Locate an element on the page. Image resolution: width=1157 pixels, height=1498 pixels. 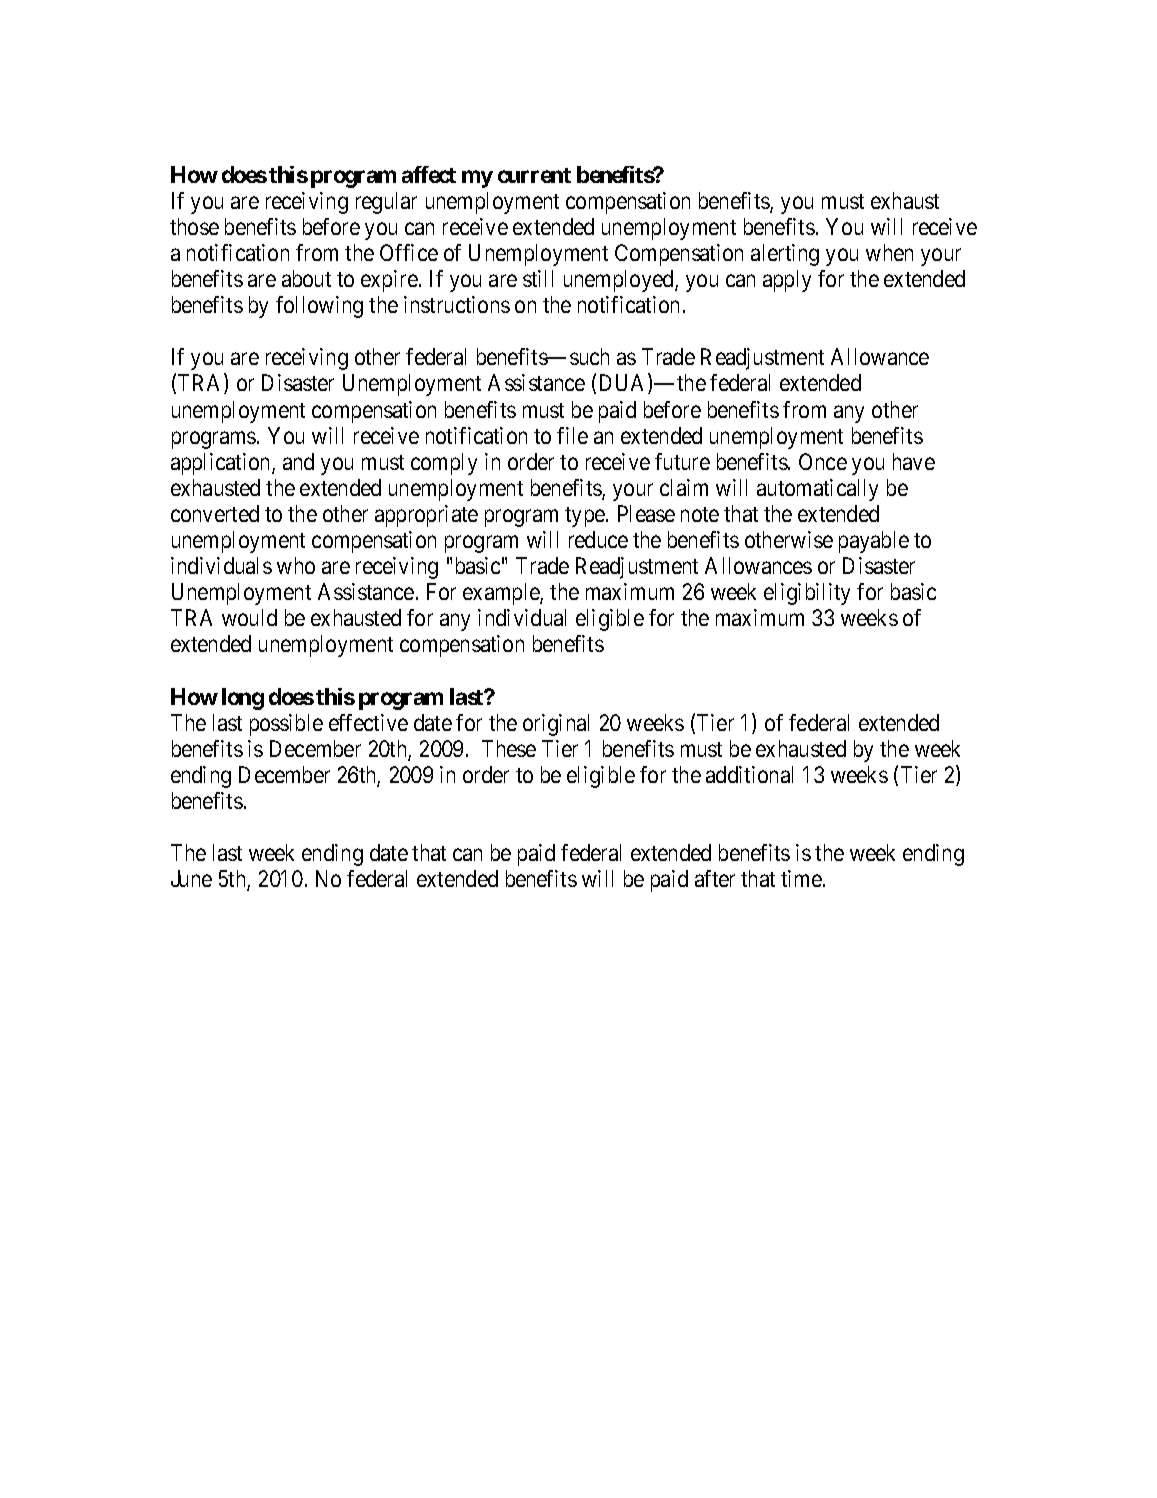
those is located at coordinates (194, 226).
